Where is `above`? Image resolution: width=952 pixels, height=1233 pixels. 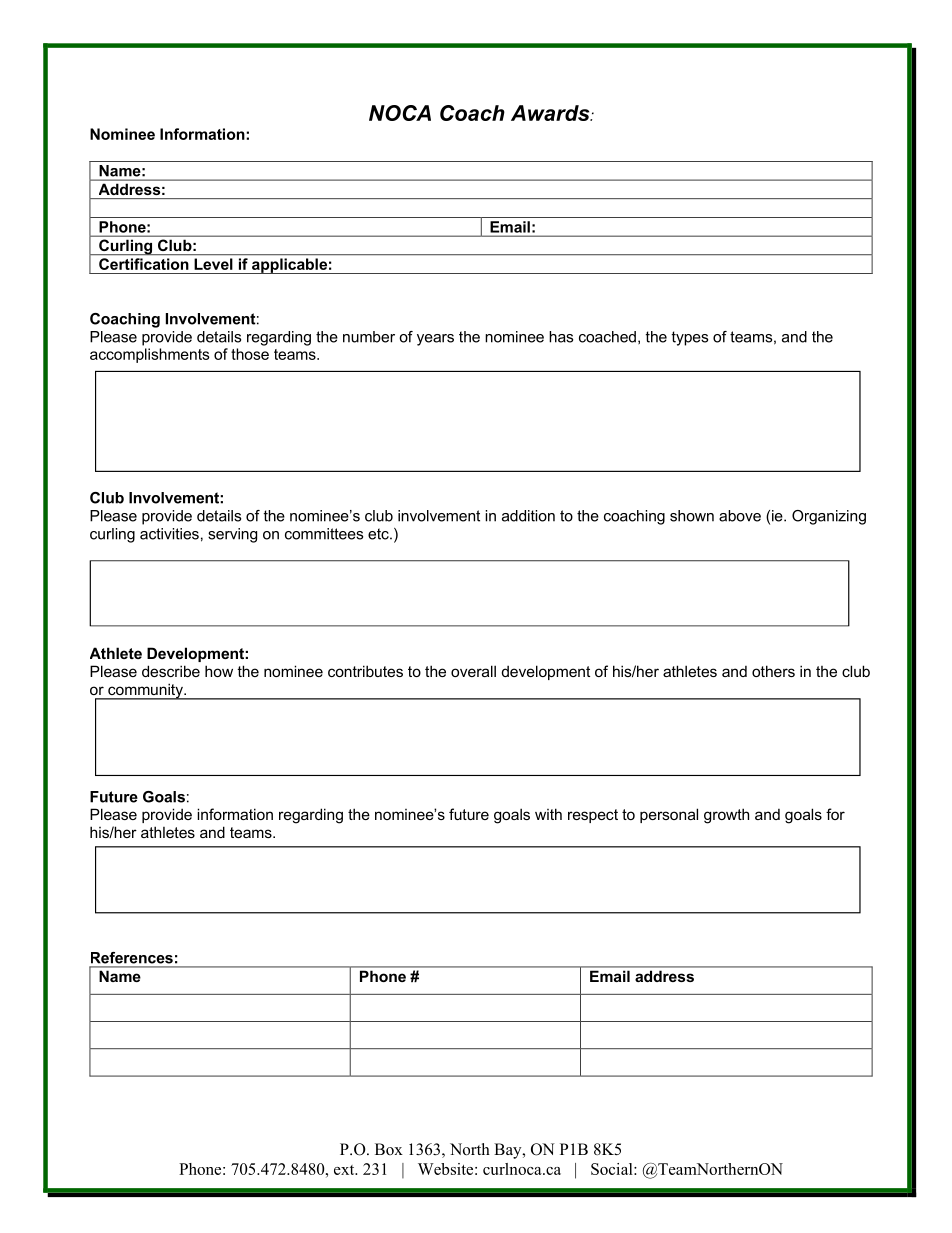
above is located at coordinates (740, 516).
